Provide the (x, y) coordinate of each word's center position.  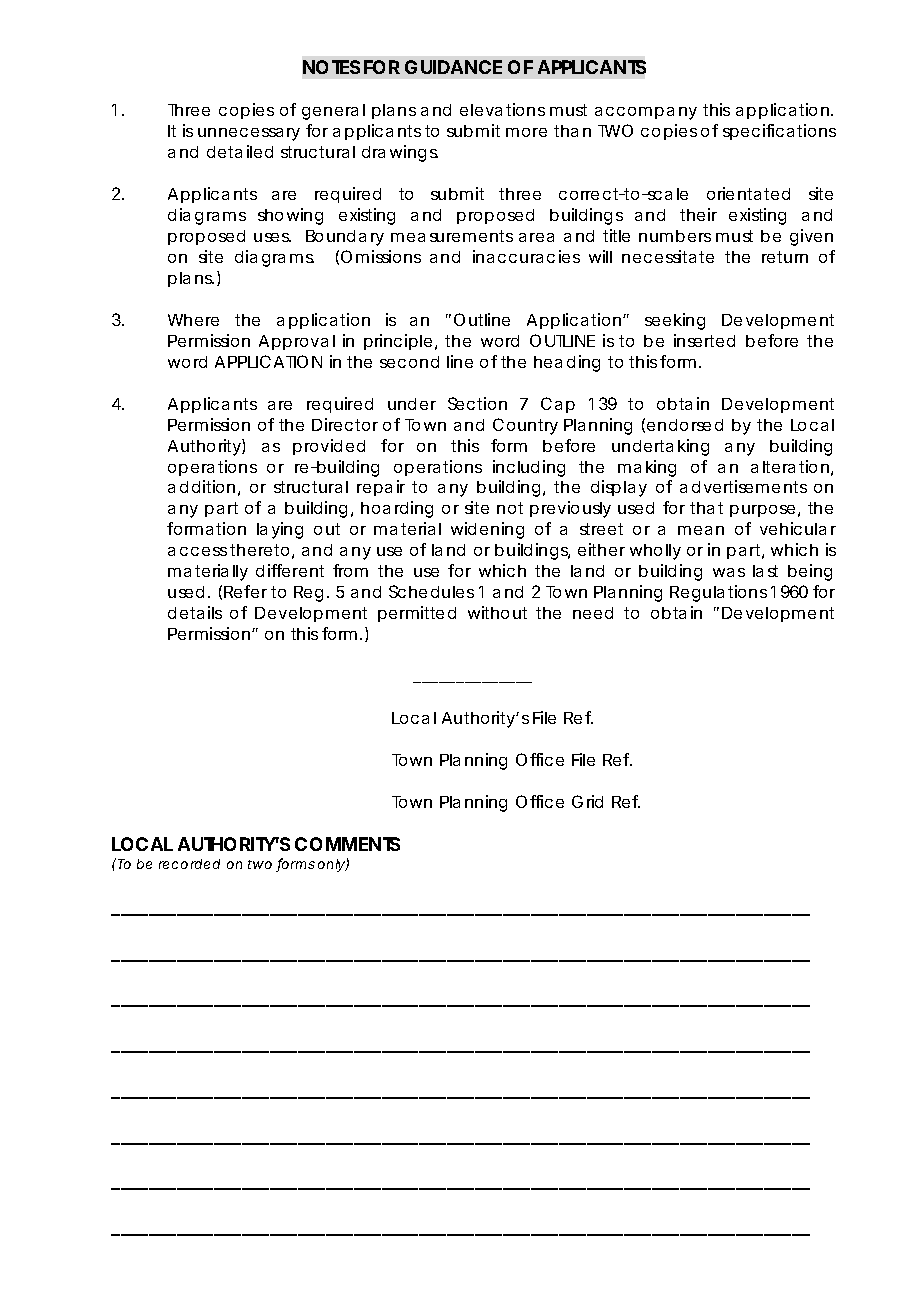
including (529, 468)
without (497, 612)
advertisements (743, 486)
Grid (587, 801)
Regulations (718, 593)
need (593, 613)
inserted (704, 340)
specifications (779, 132)
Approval (297, 342)
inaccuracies (526, 256)
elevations (502, 109)
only (332, 865)
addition (201, 486)
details (195, 612)
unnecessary (249, 134)
